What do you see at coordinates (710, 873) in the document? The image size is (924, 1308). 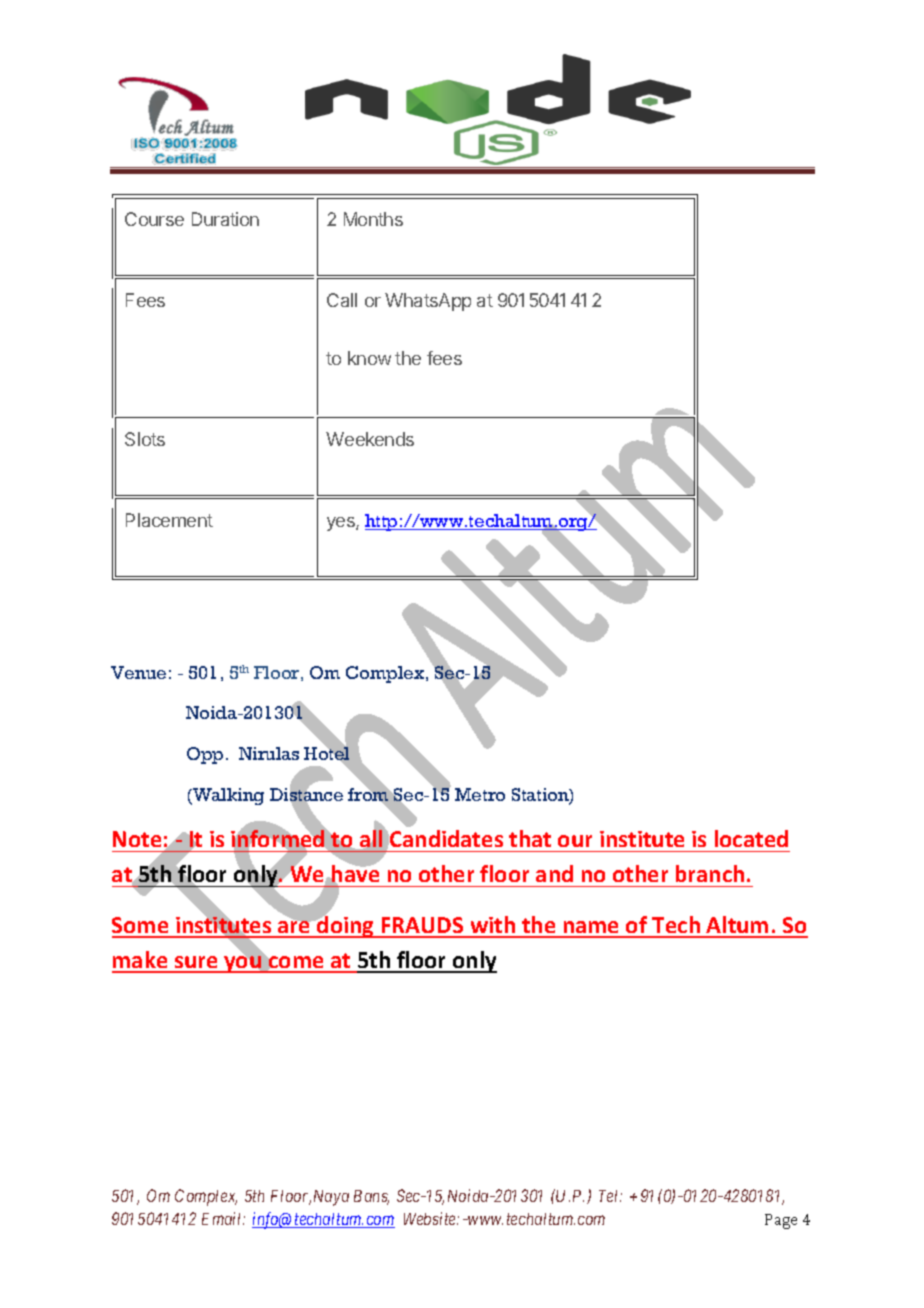 I see `branch` at bounding box center [710, 873].
